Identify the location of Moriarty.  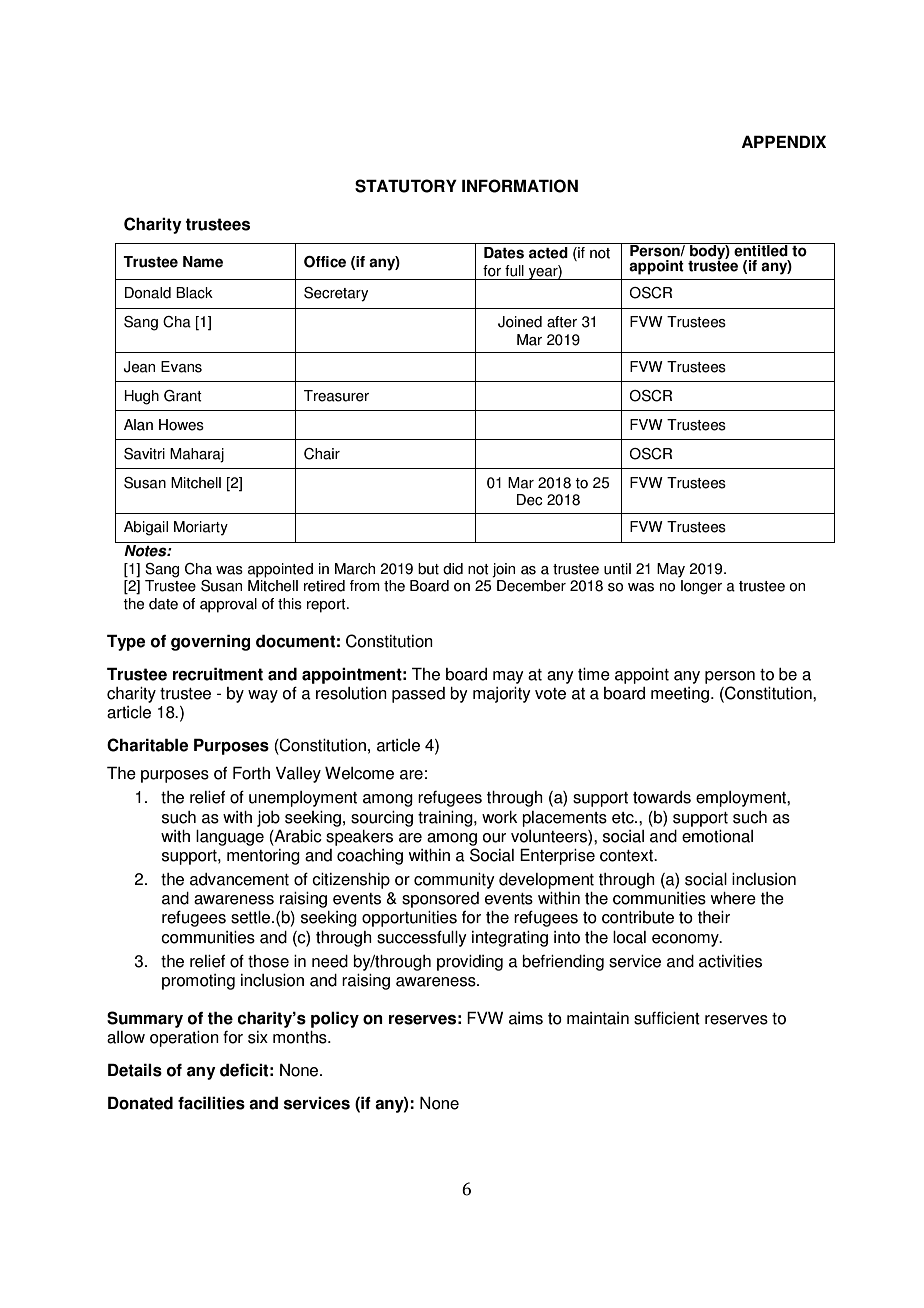
(201, 528).
